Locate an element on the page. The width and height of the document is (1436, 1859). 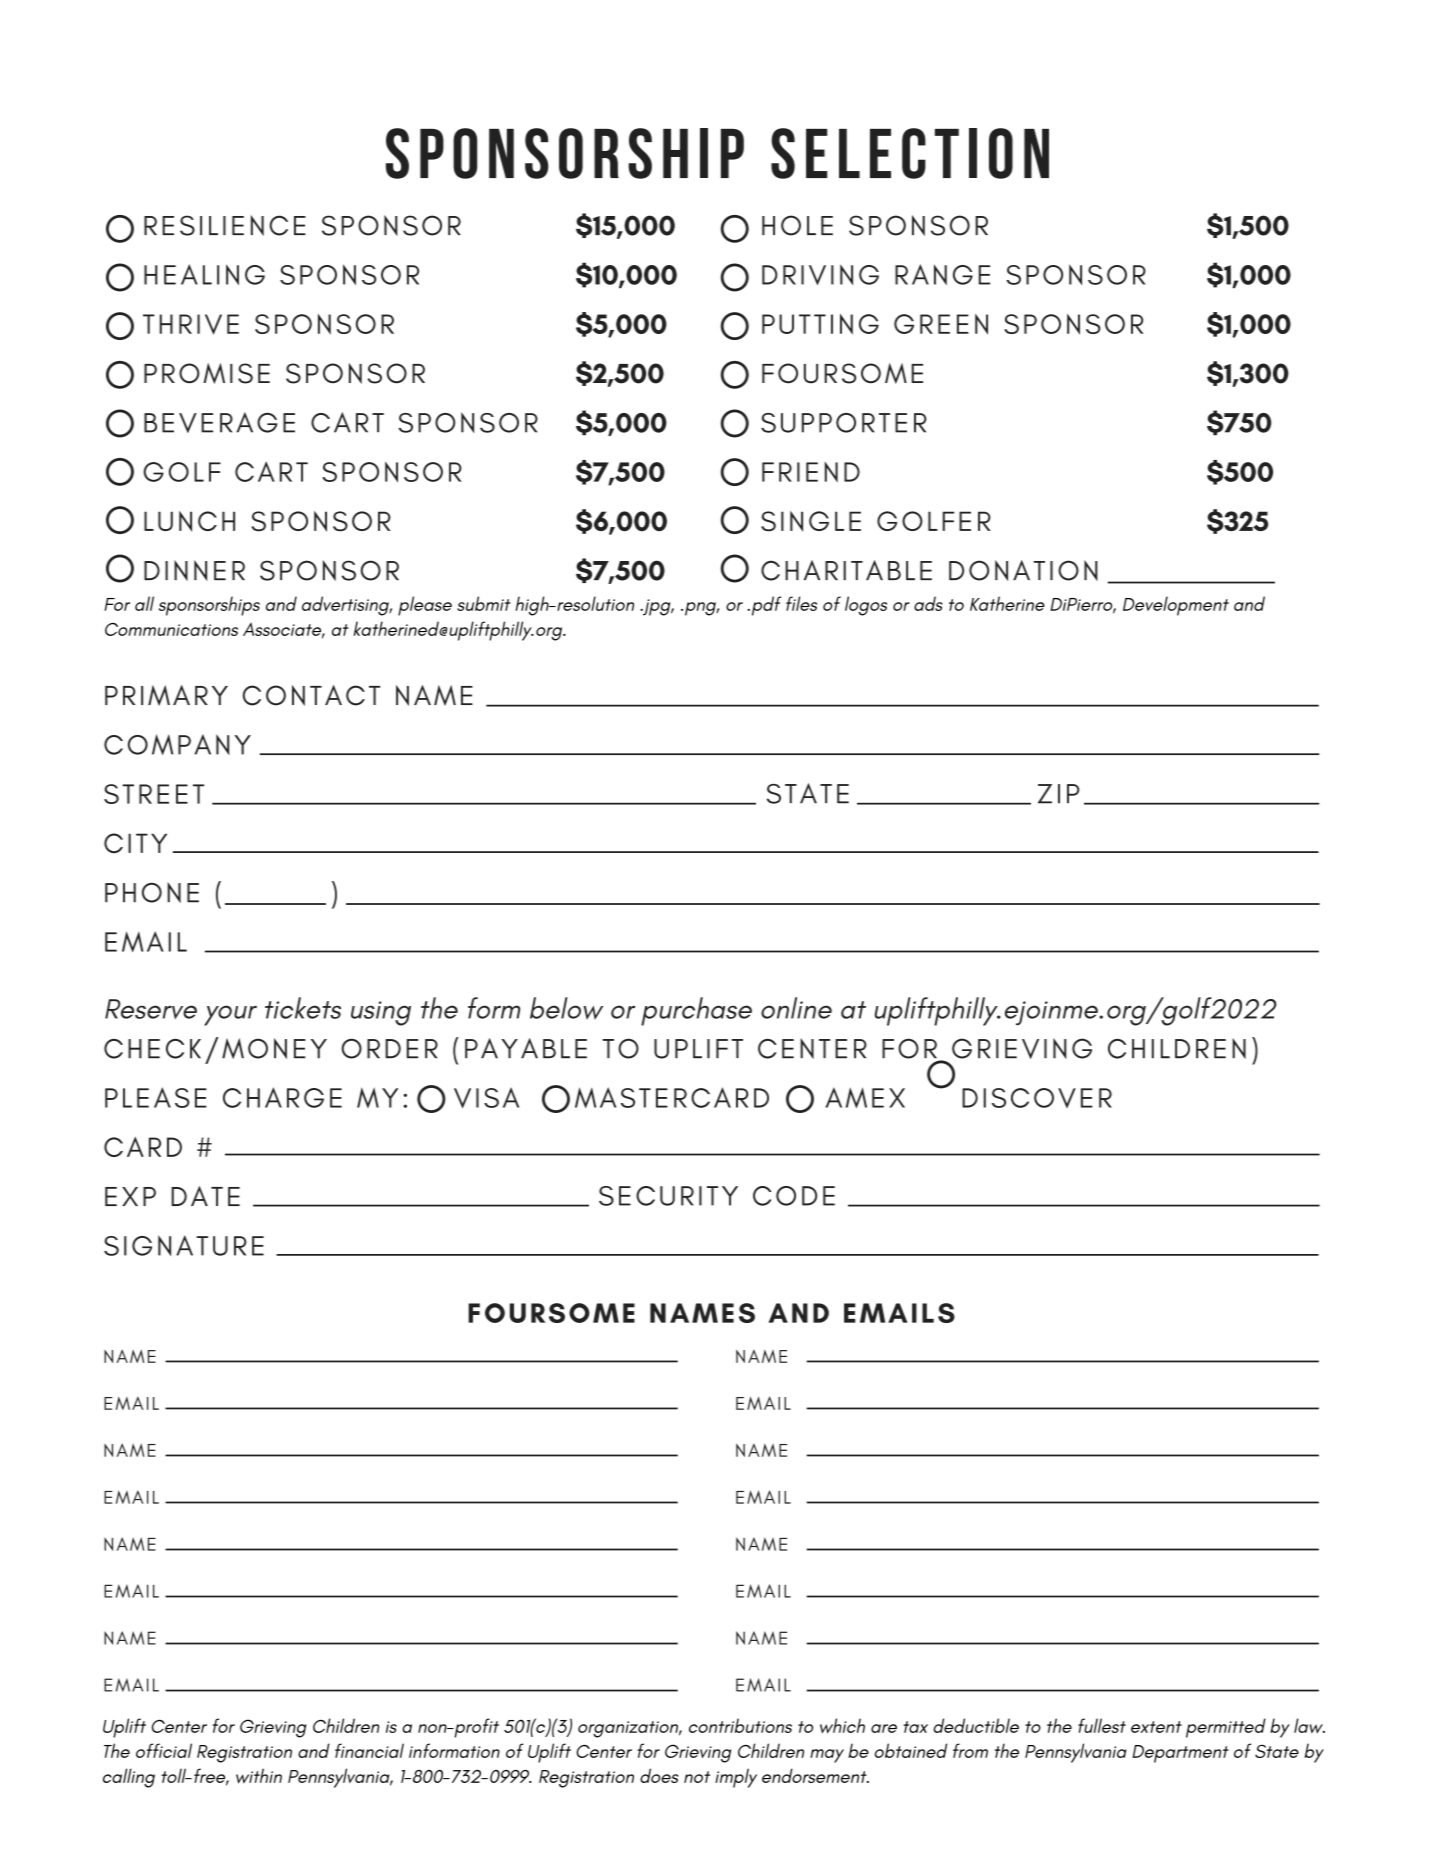
within is located at coordinates (259, 1776).
